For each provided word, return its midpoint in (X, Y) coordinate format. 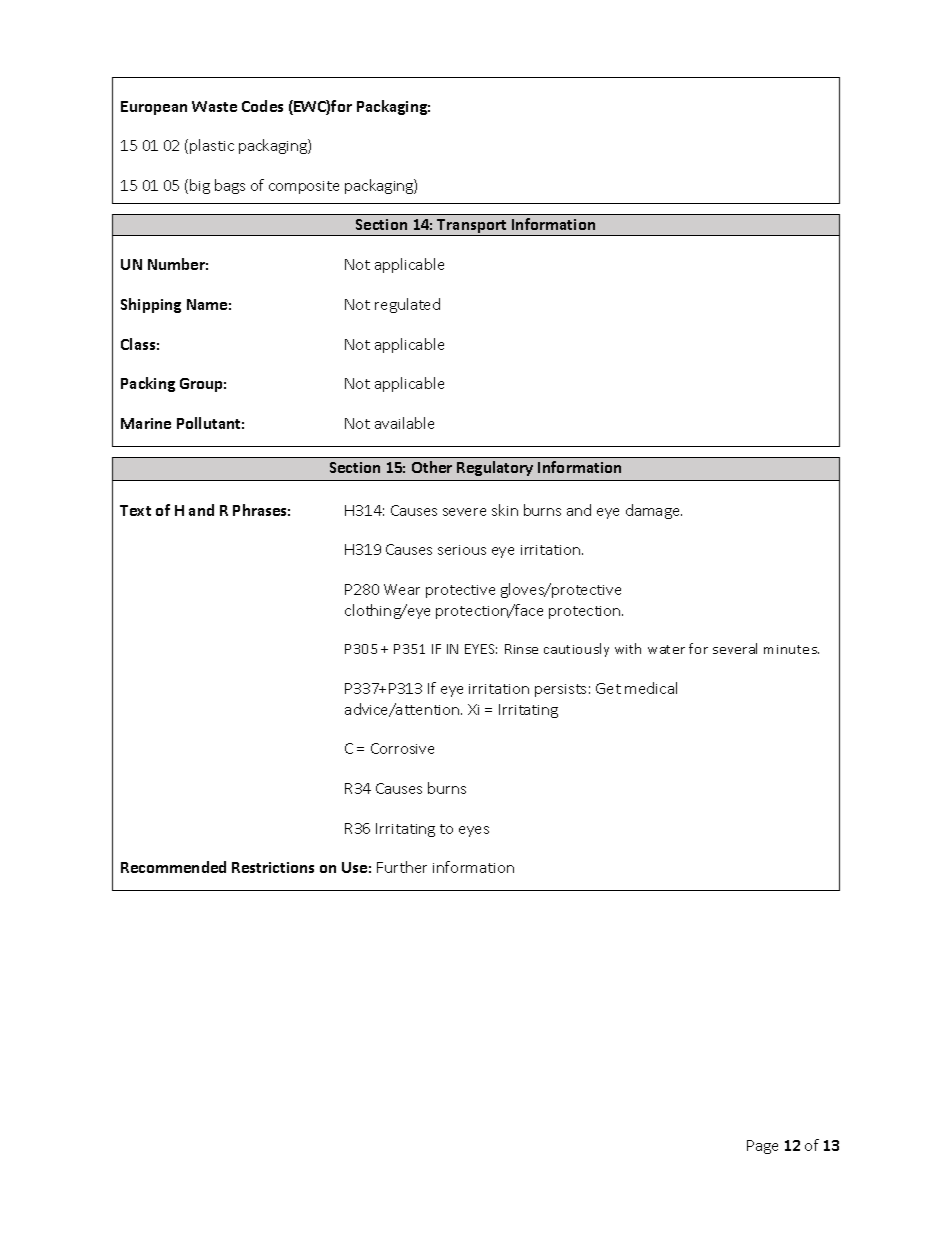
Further (402, 867)
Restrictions (273, 867)
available (404, 423)
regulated (407, 305)
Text (135, 510)
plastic (212, 146)
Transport (472, 227)
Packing (148, 384)
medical (651, 688)
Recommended (173, 867)
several (735, 648)
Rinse (521, 649)
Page (762, 1147)
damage (654, 511)
